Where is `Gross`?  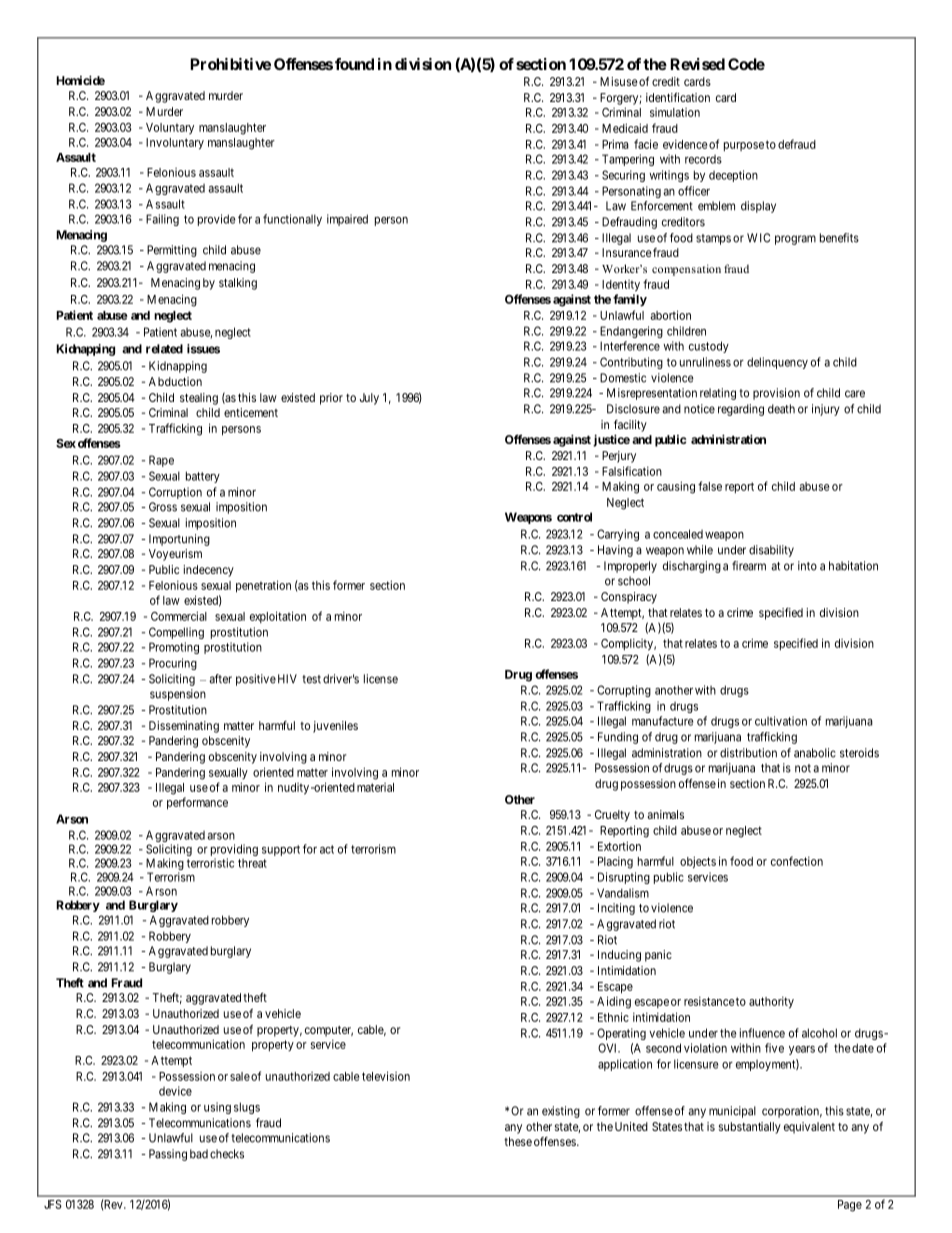
Gross is located at coordinates (163, 507).
